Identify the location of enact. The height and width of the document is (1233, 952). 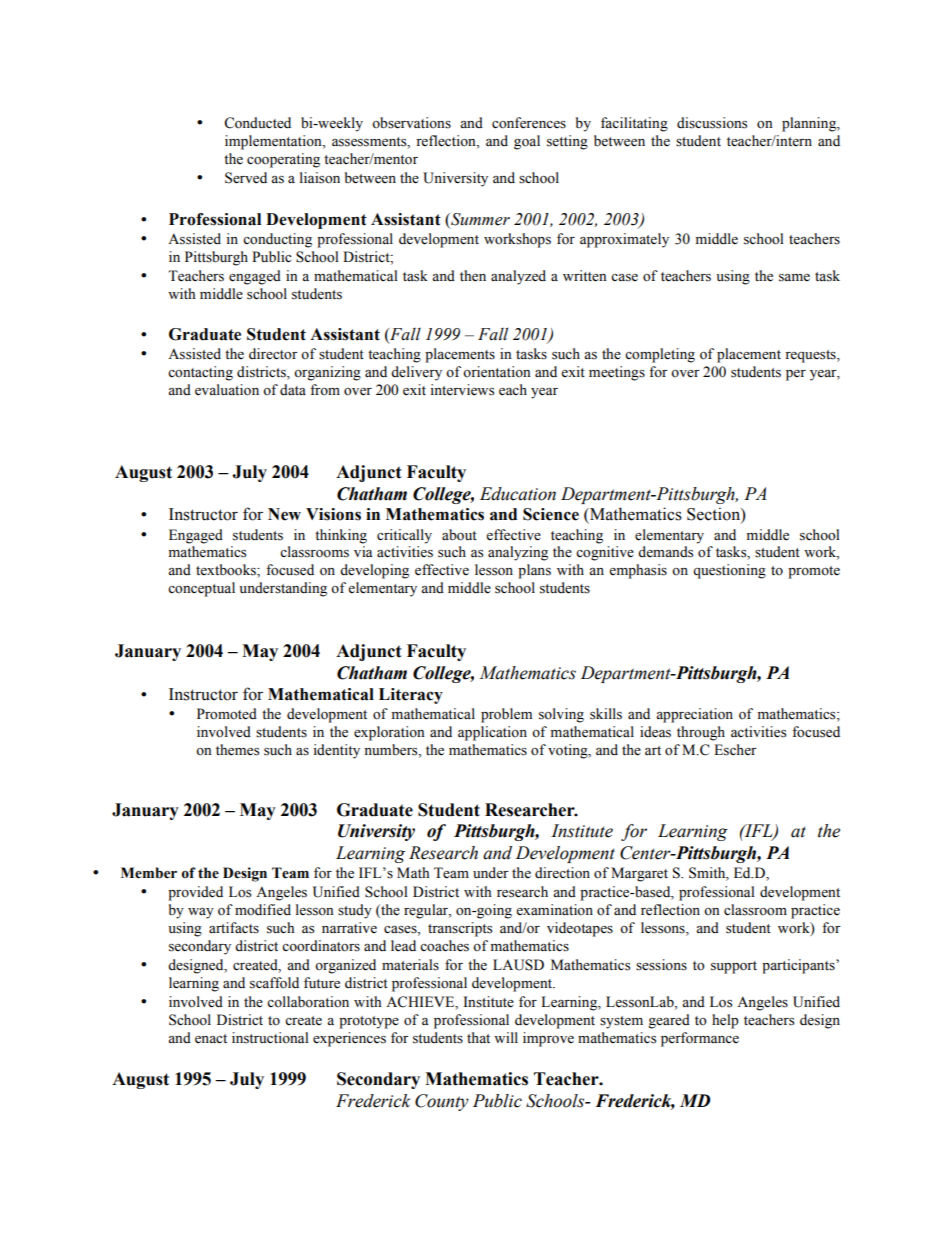
(211, 1039).
